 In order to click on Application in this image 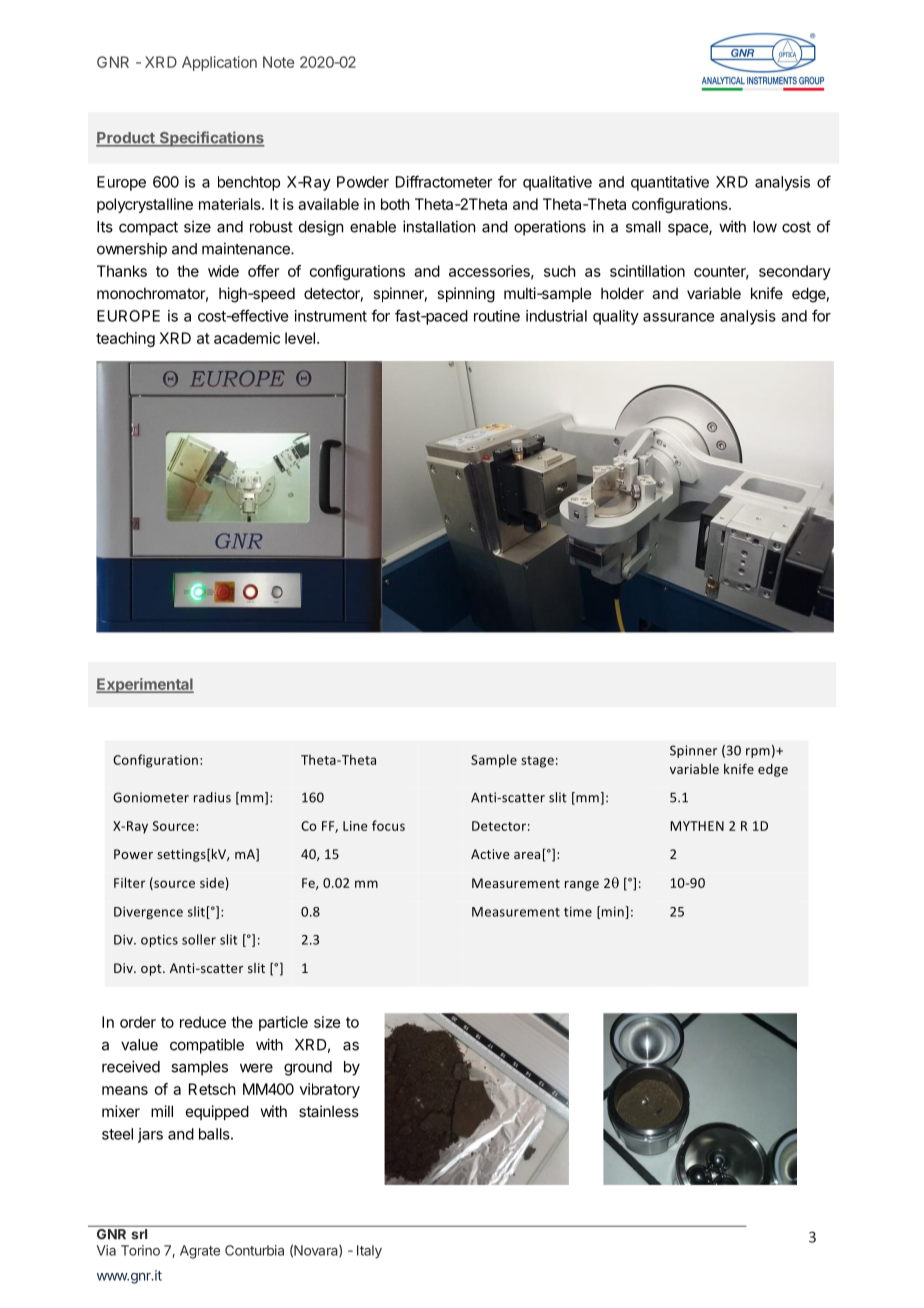, I will do `click(219, 63)`.
